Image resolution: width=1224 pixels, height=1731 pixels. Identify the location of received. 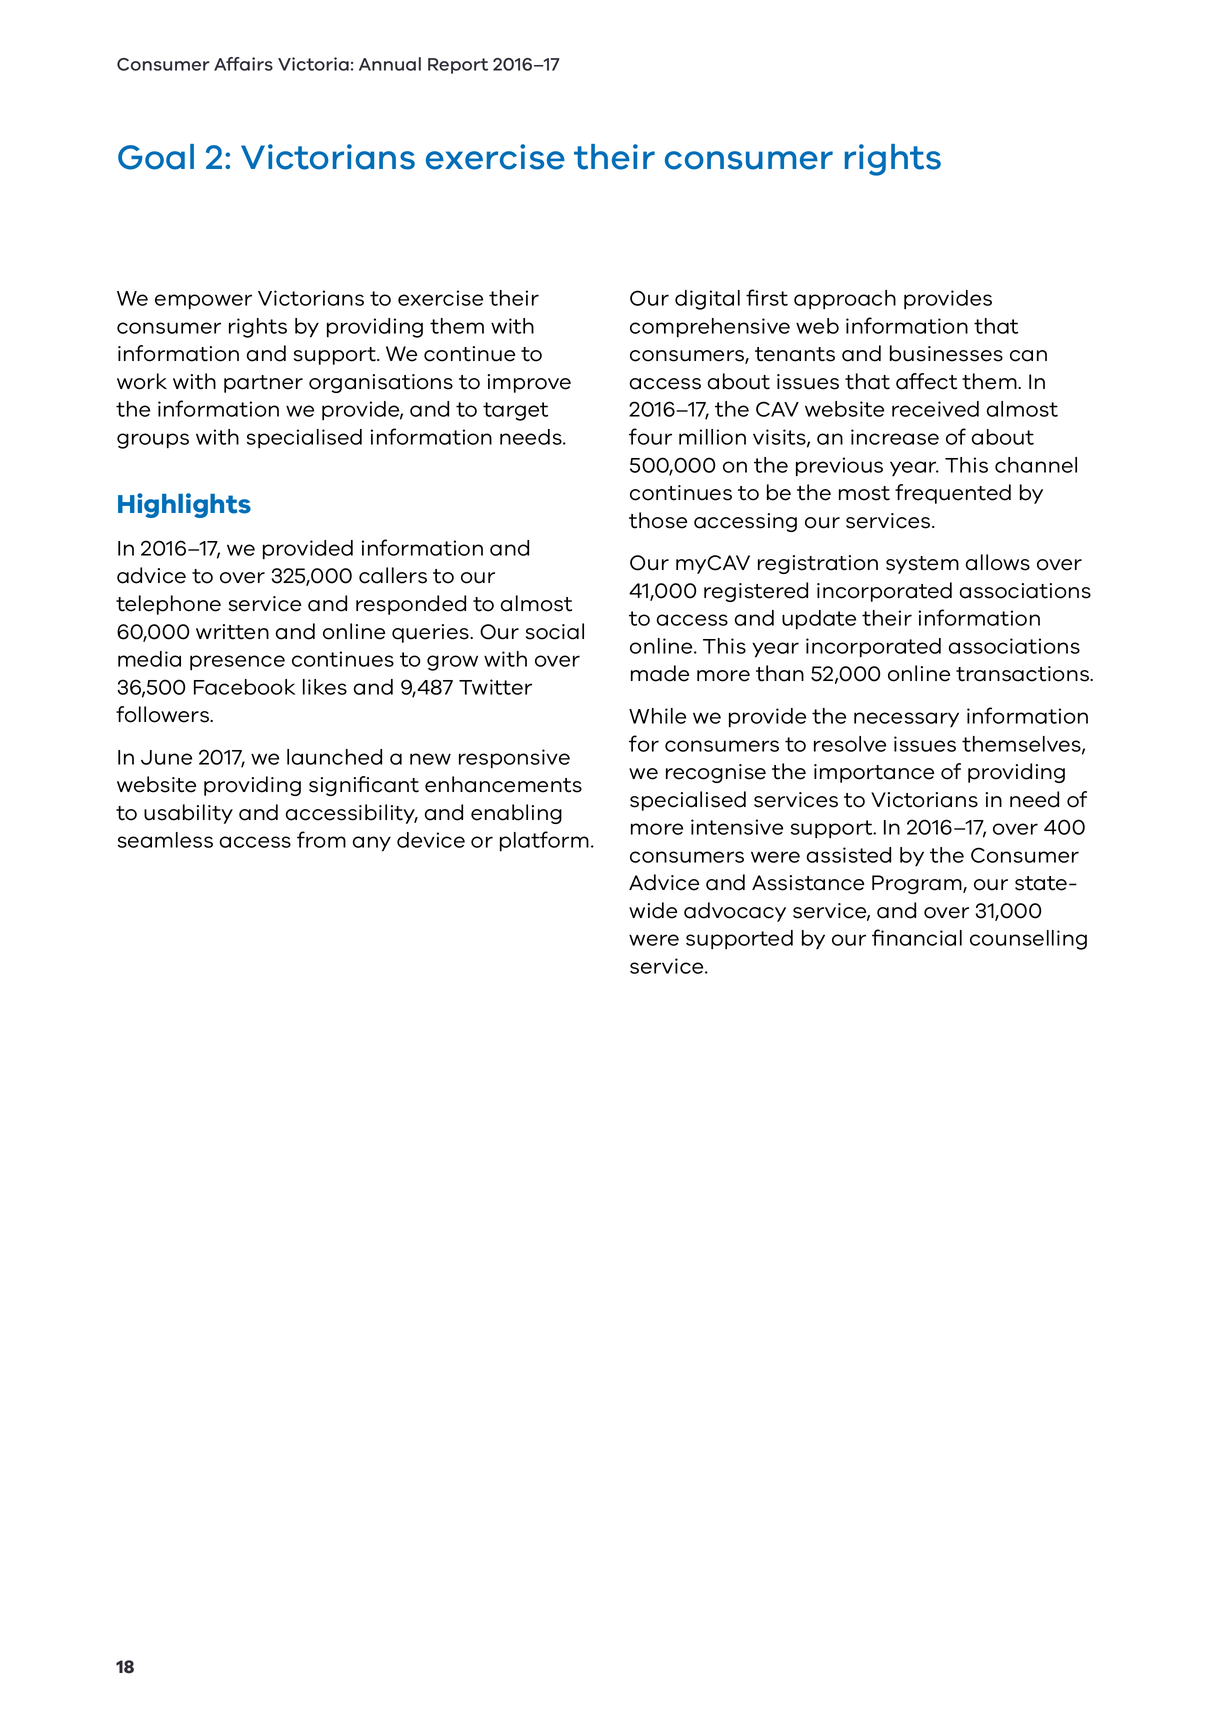
(935, 409).
